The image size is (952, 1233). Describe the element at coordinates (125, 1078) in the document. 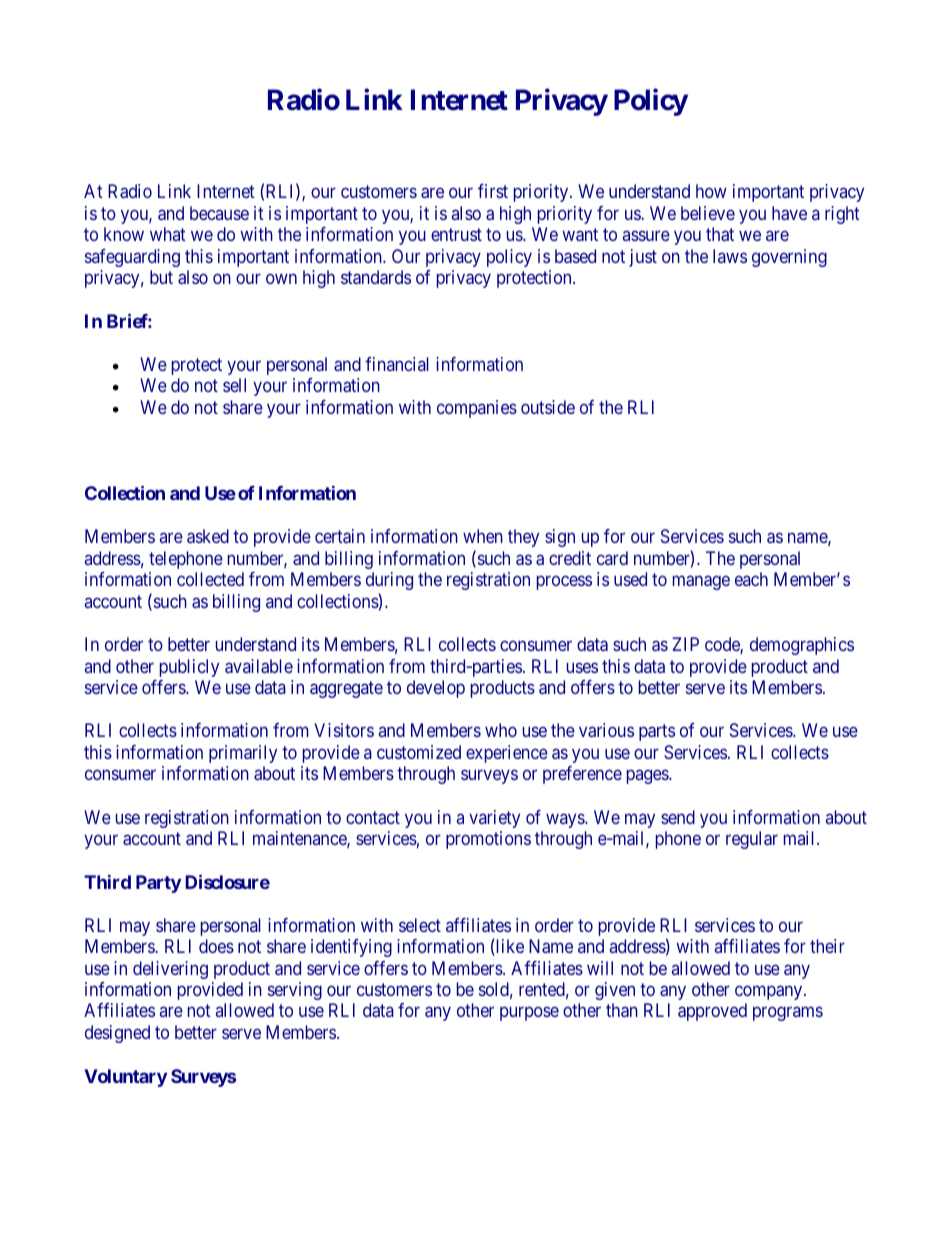

I see `Voluntary` at that location.
